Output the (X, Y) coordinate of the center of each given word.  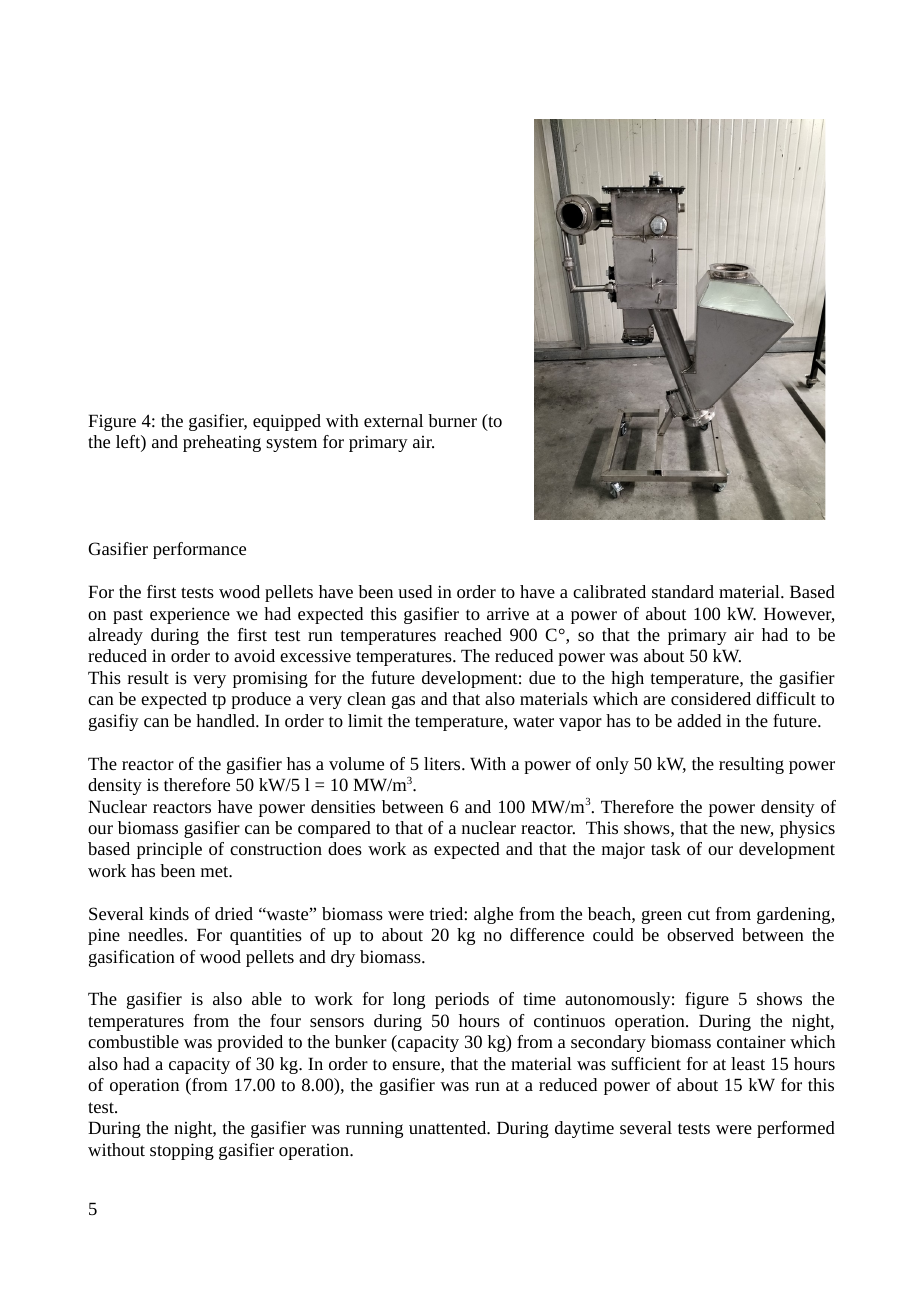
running (374, 1129)
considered (711, 698)
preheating (222, 443)
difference (547, 934)
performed (796, 1129)
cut (699, 914)
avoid (254, 655)
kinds (169, 913)
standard (683, 591)
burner (452, 420)
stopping (182, 1151)
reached (473, 634)
